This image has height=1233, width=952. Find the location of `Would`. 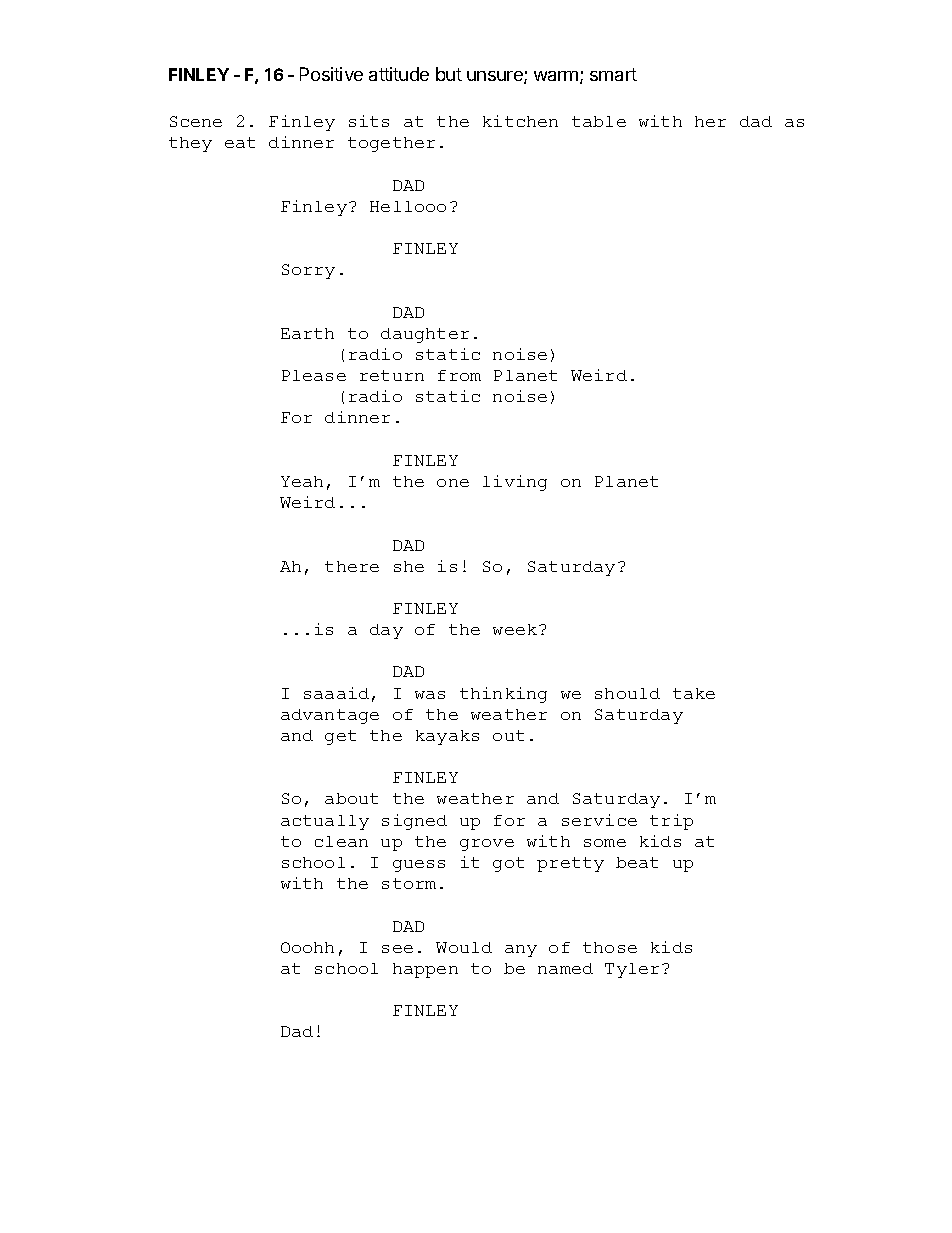

Would is located at coordinates (464, 947).
